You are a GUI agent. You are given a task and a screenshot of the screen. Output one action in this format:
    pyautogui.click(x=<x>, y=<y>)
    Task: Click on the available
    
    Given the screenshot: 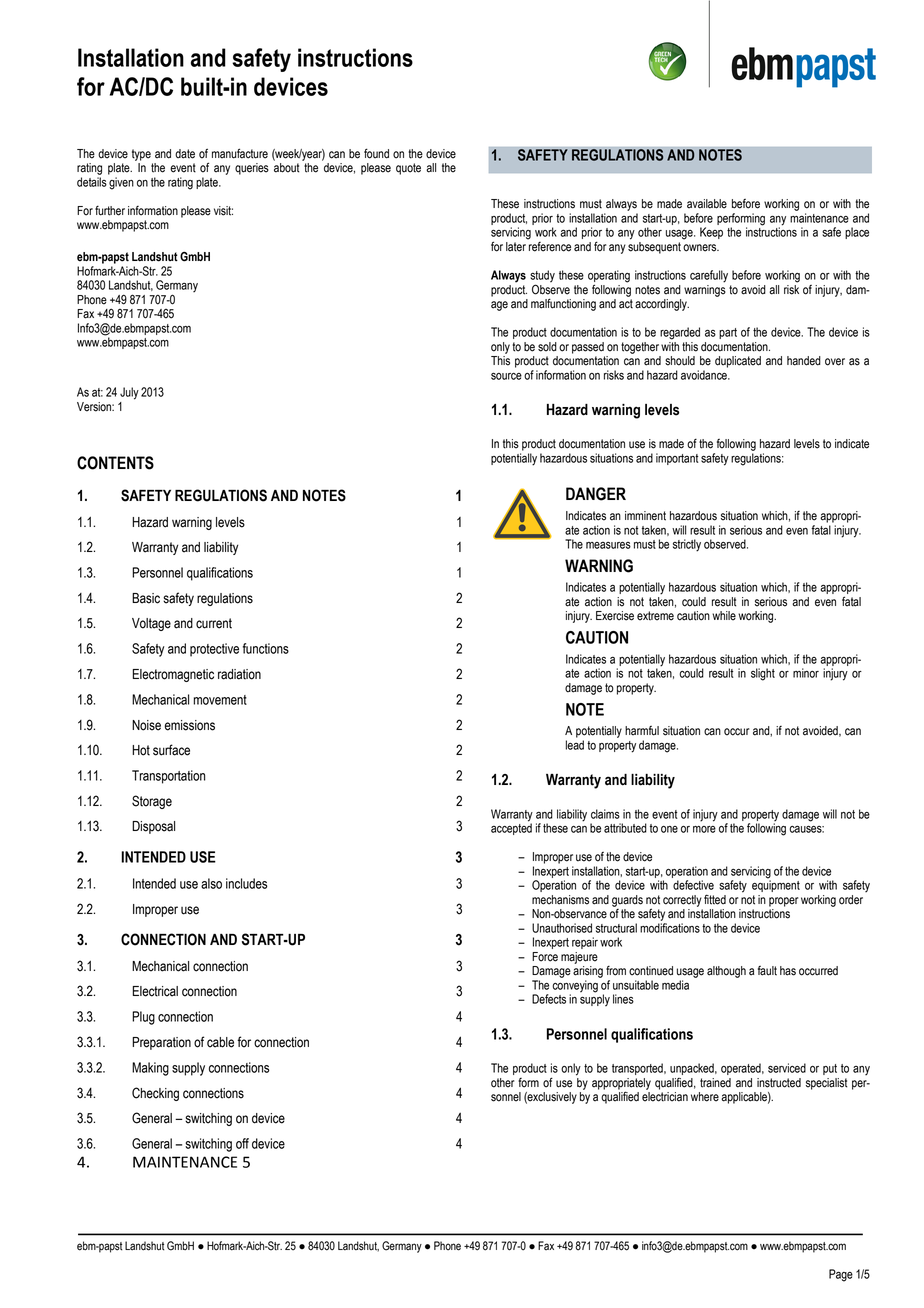 What is the action you would take?
    pyautogui.click(x=707, y=204)
